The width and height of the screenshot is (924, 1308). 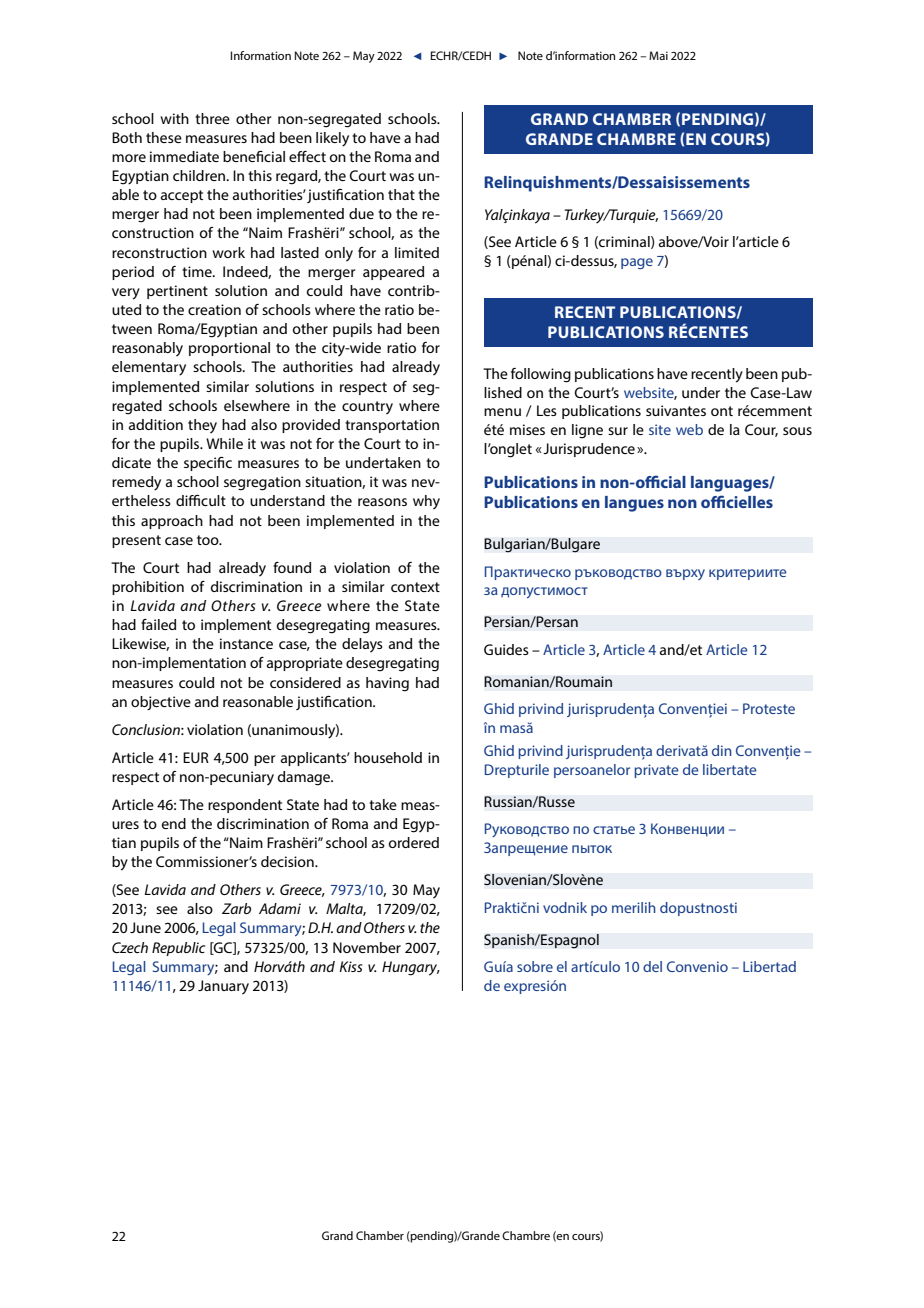 I want to click on sous, so click(x=797, y=431).
